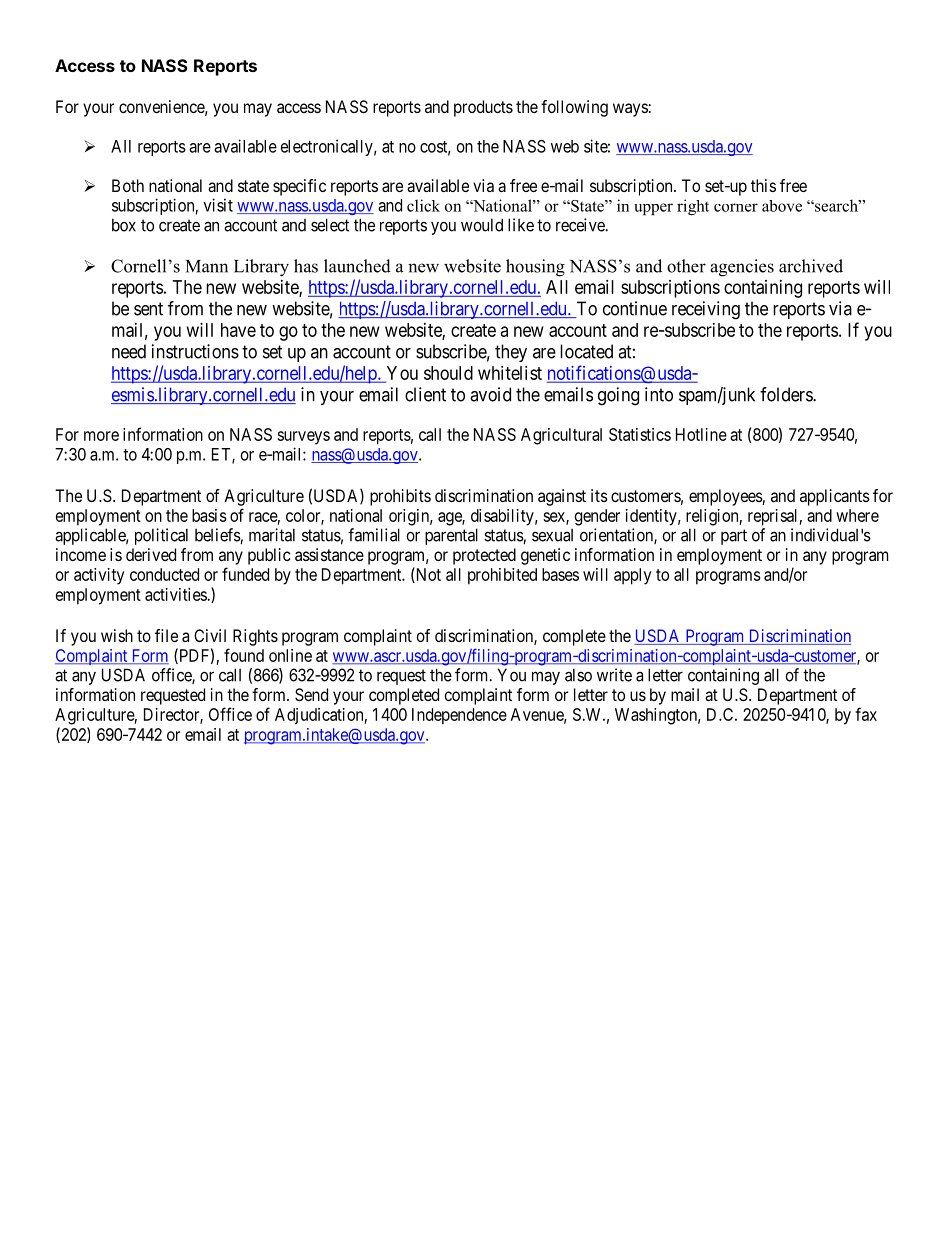 The width and height of the document is (952, 1233). I want to click on ways, so click(630, 110).
